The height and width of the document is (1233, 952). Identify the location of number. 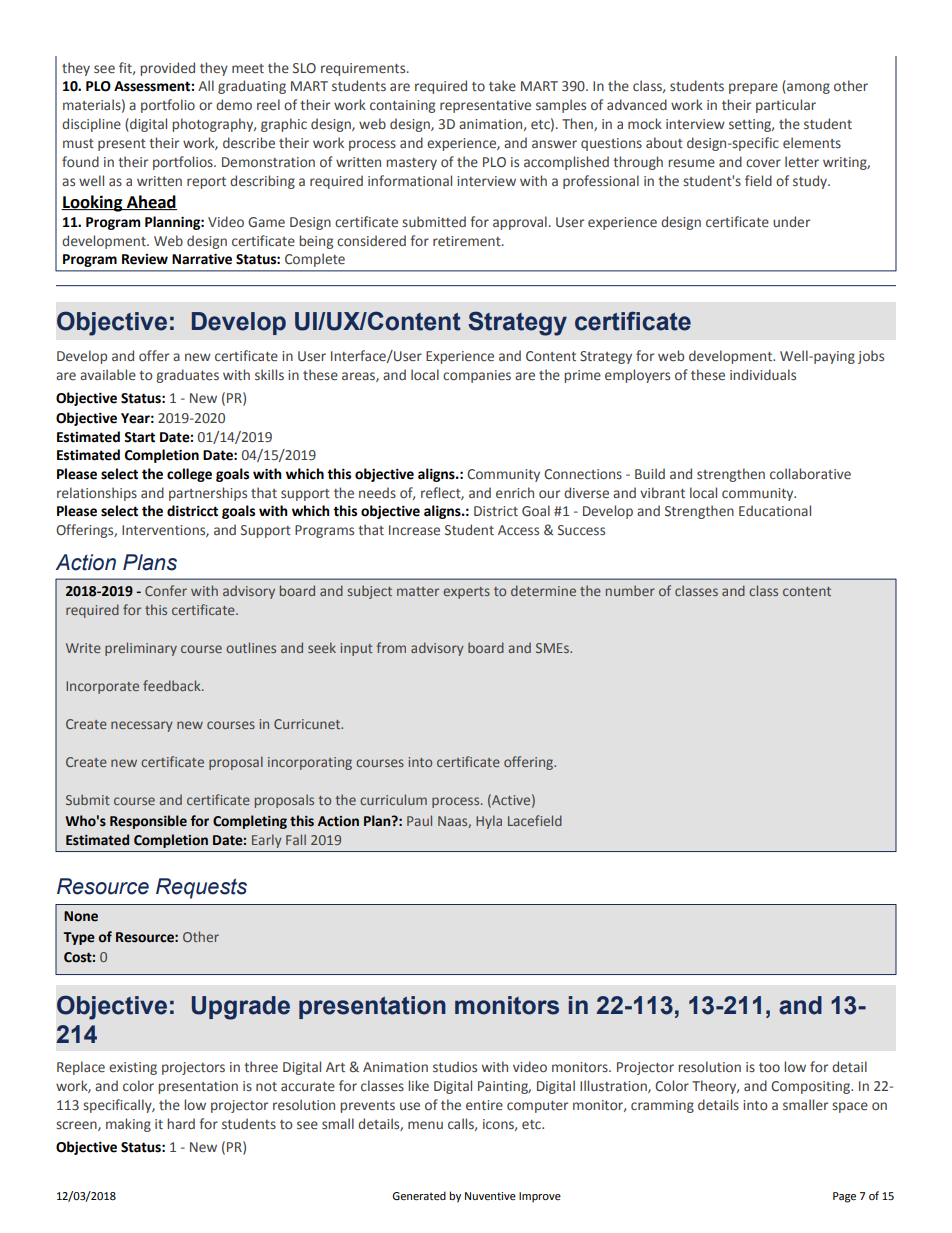
(630, 590).
